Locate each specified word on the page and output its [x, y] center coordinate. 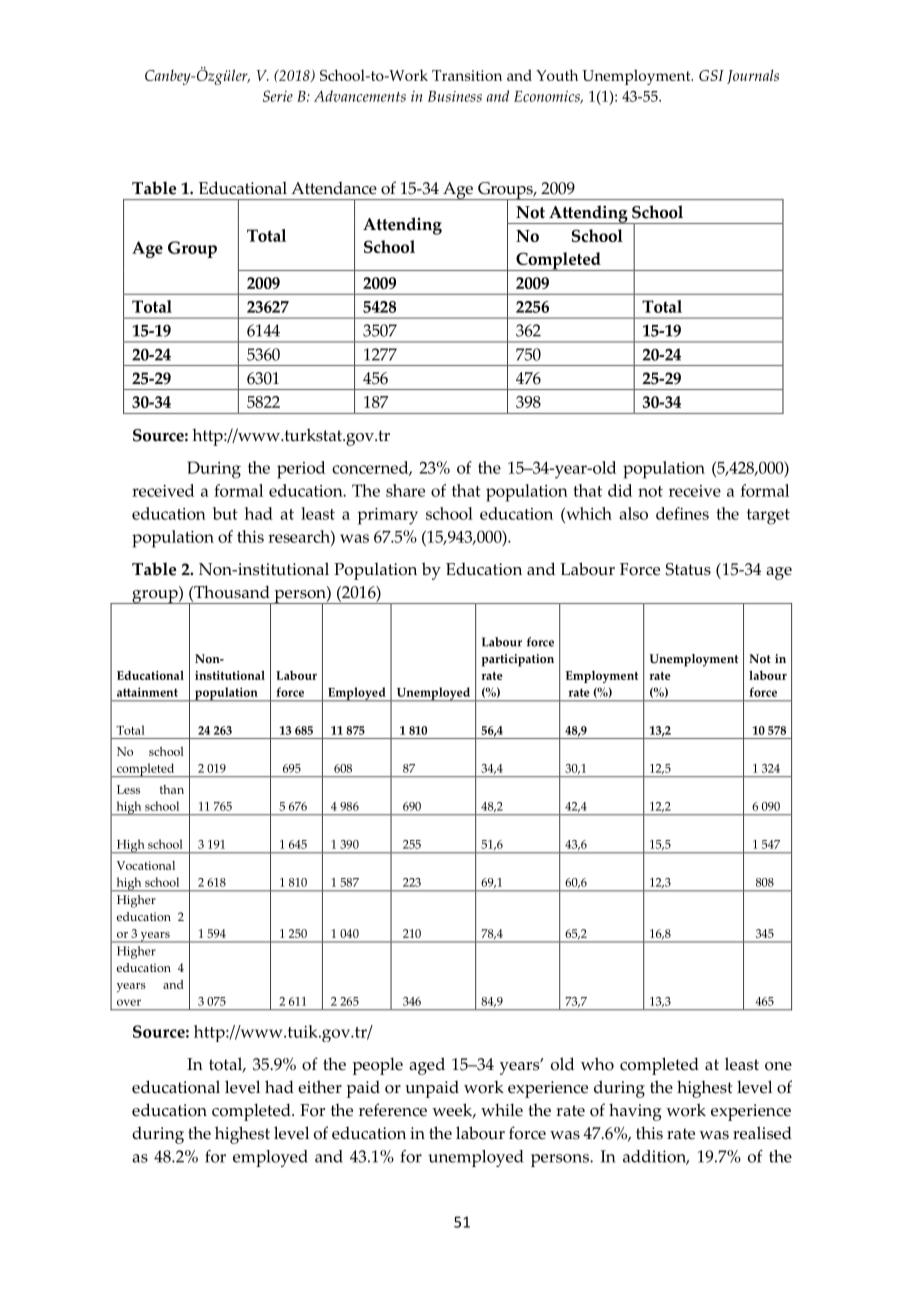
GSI [711, 75]
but [225, 513]
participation [517, 660]
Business [455, 96]
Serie [278, 96]
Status [688, 569]
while [502, 1110]
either [320, 1087]
